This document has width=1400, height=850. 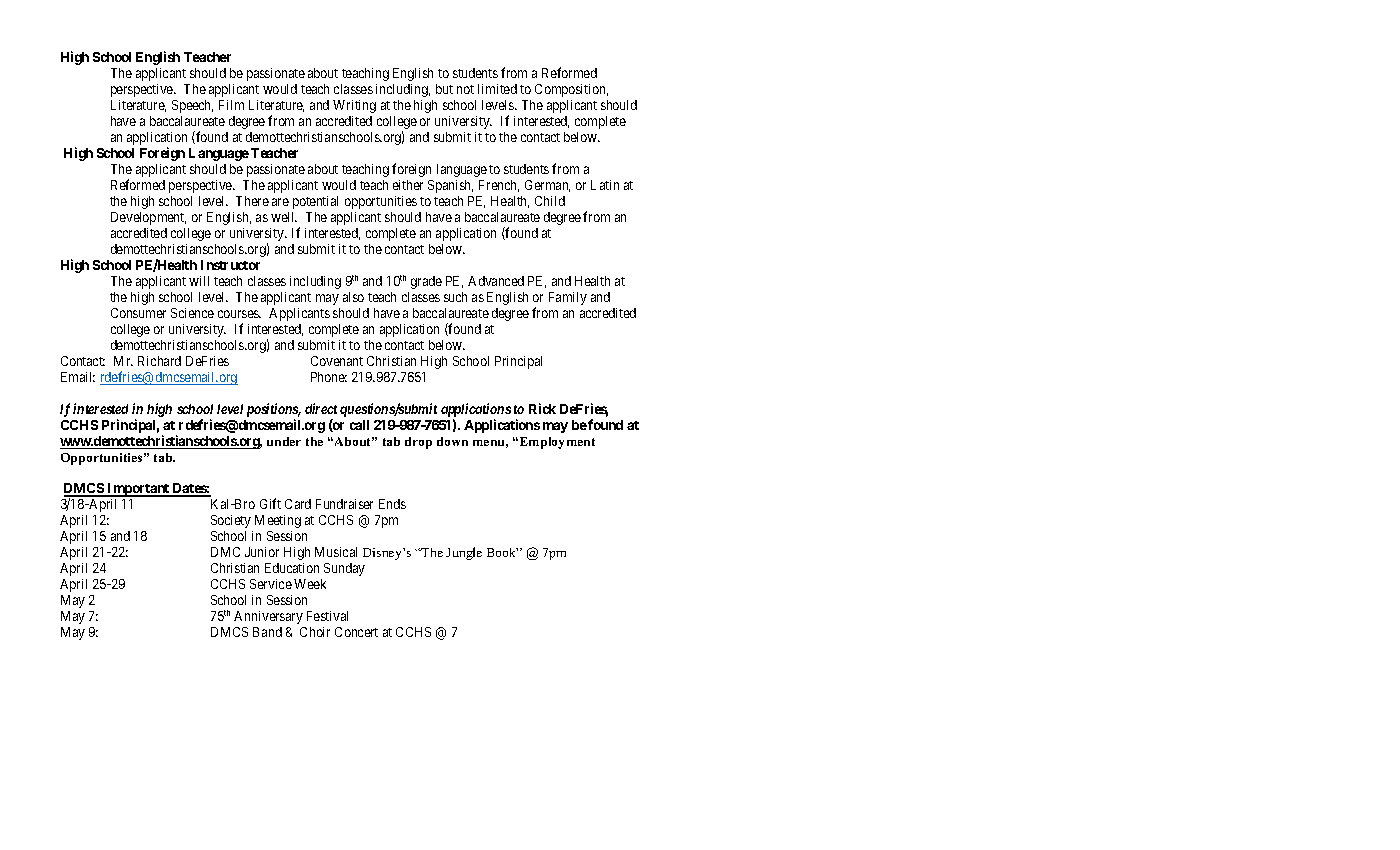 What do you see at coordinates (268, 617) in the document?
I see `Anniversary` at bounding box center [268, 617].
